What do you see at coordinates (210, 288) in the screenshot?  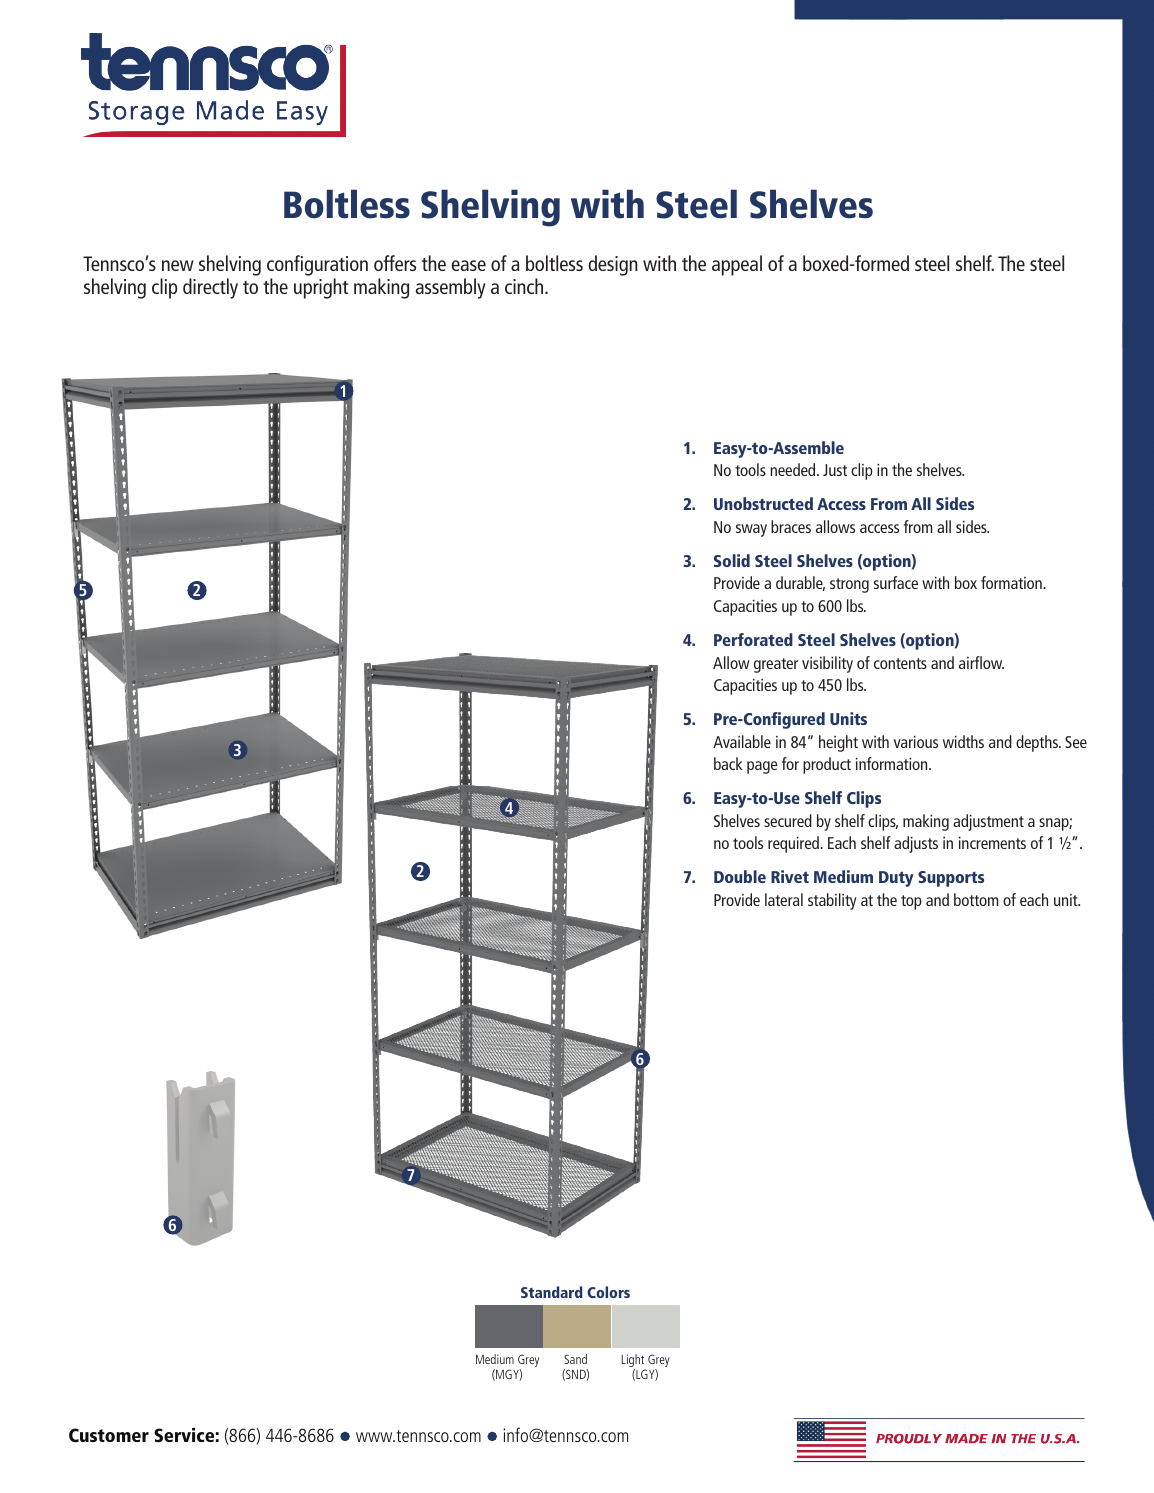 I see `directly` at bounding box center [210, 288].
